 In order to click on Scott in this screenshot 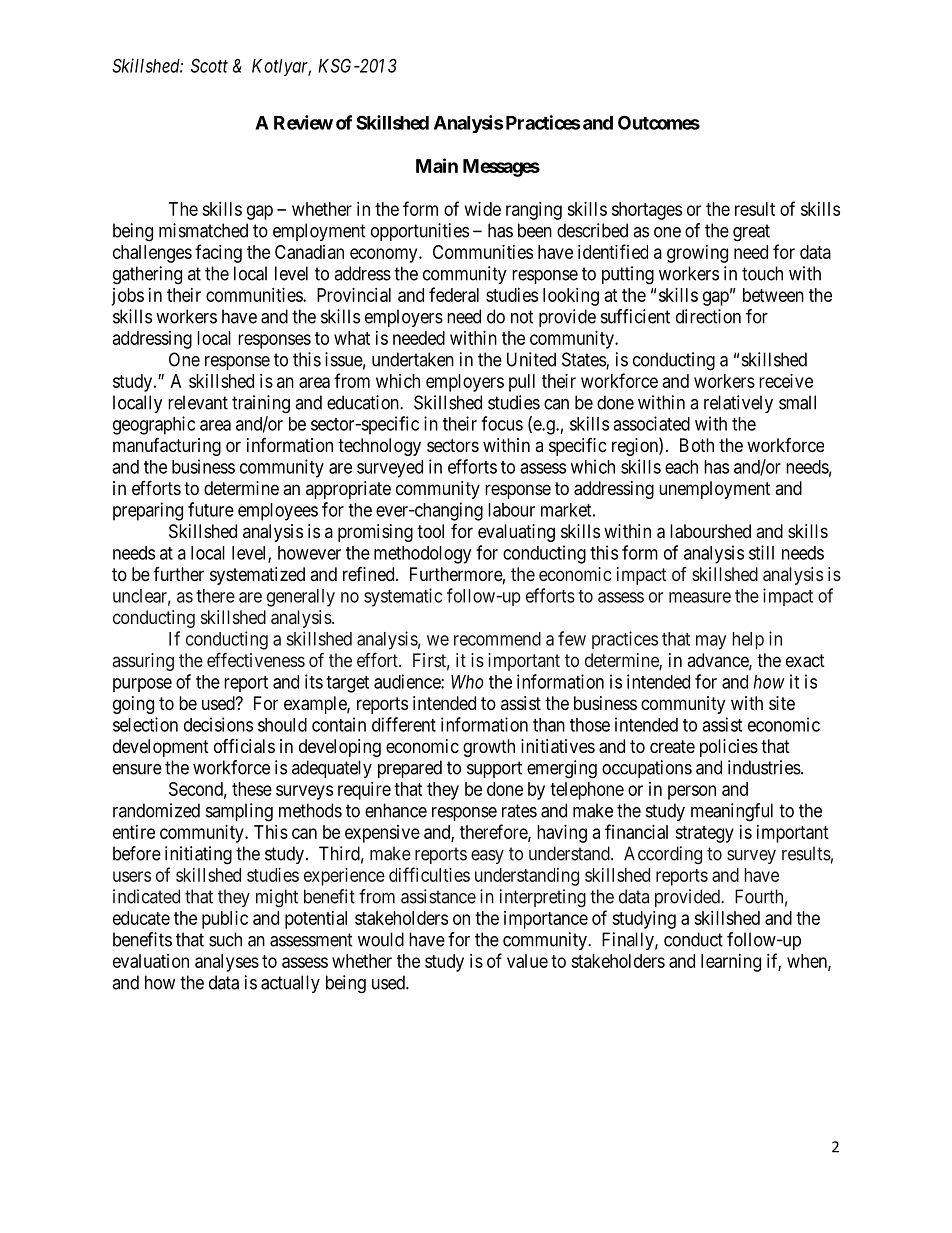, I will do `click(209, 65)`.
